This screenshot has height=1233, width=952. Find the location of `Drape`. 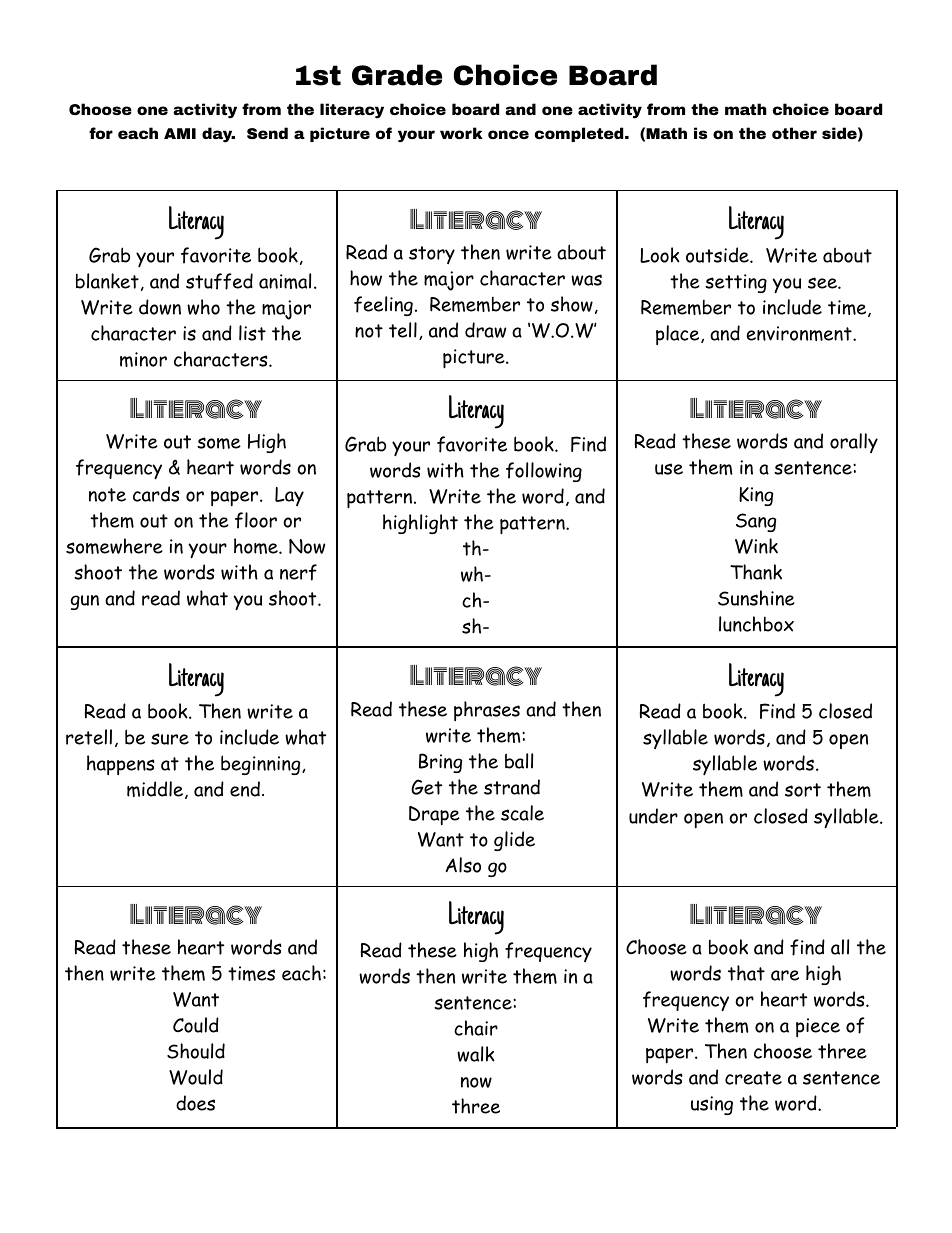

Drape is located at coordinates (434, 815).
